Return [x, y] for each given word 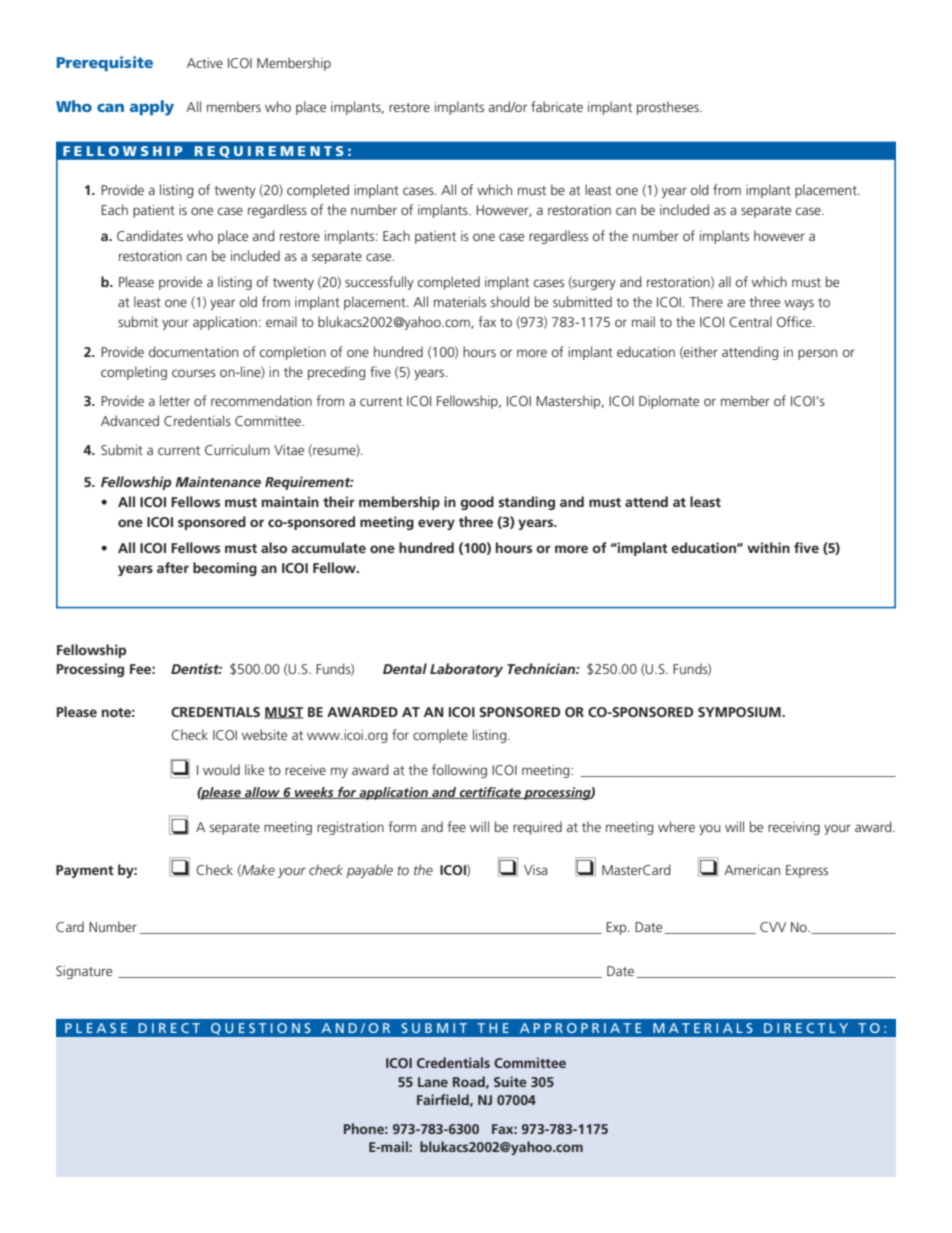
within [768, 547]
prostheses [669, 108]
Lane [433, 1082]
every [436, 524]
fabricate [557, 106]
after [173, 567]
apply [152, 108]
